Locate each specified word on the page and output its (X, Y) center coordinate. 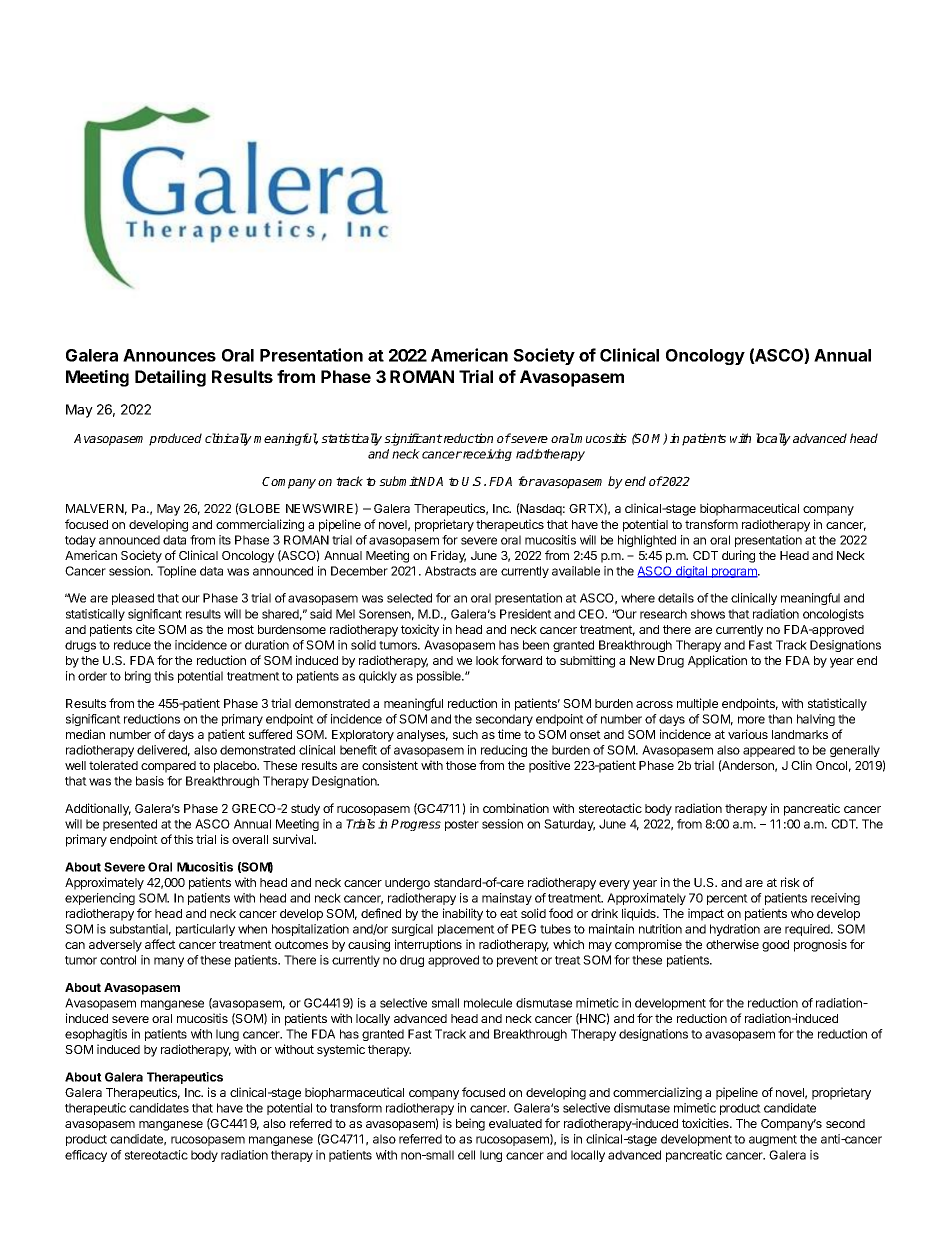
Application (717, 661)
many (169, 962)
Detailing (170, 378)
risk (790, 882)
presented (130, 825)
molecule (488, 1003)
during (738, 556)
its (225, 540)
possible (440, 677)
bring (138, 677)
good (775, 946)
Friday (448, 556)
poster (462, 825)
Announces (169, 355)
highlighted (647, 541)
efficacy (86, 1156)
